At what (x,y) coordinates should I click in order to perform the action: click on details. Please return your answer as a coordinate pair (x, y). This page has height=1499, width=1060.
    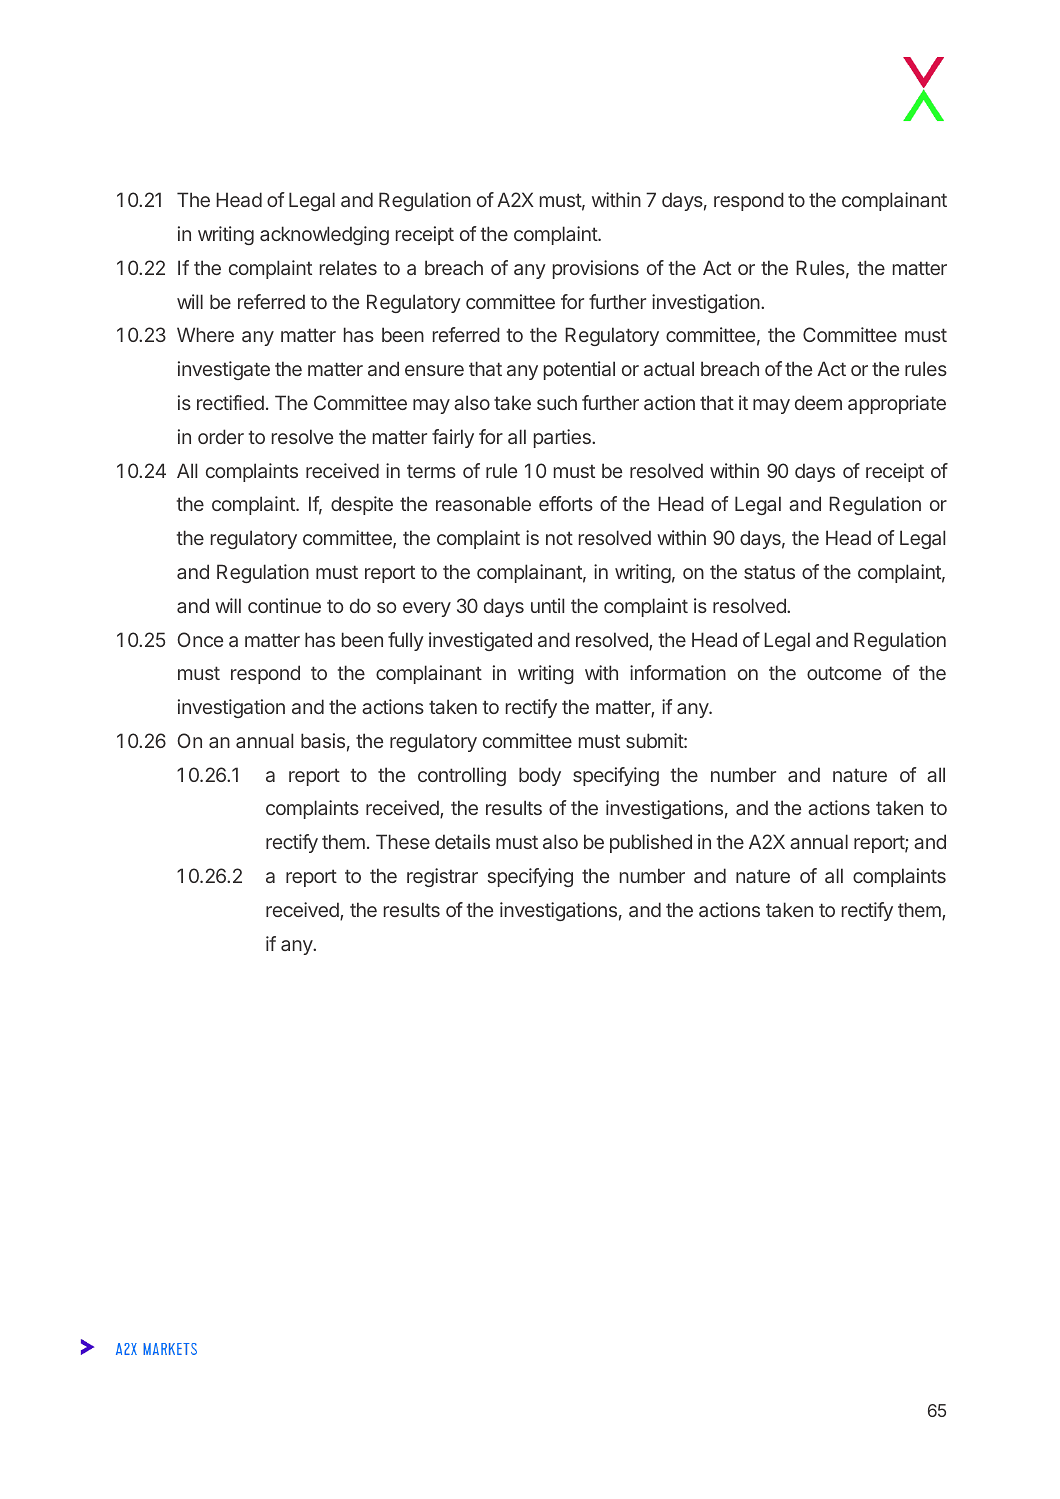
    Looking at the image, I should click on (462, 841).
